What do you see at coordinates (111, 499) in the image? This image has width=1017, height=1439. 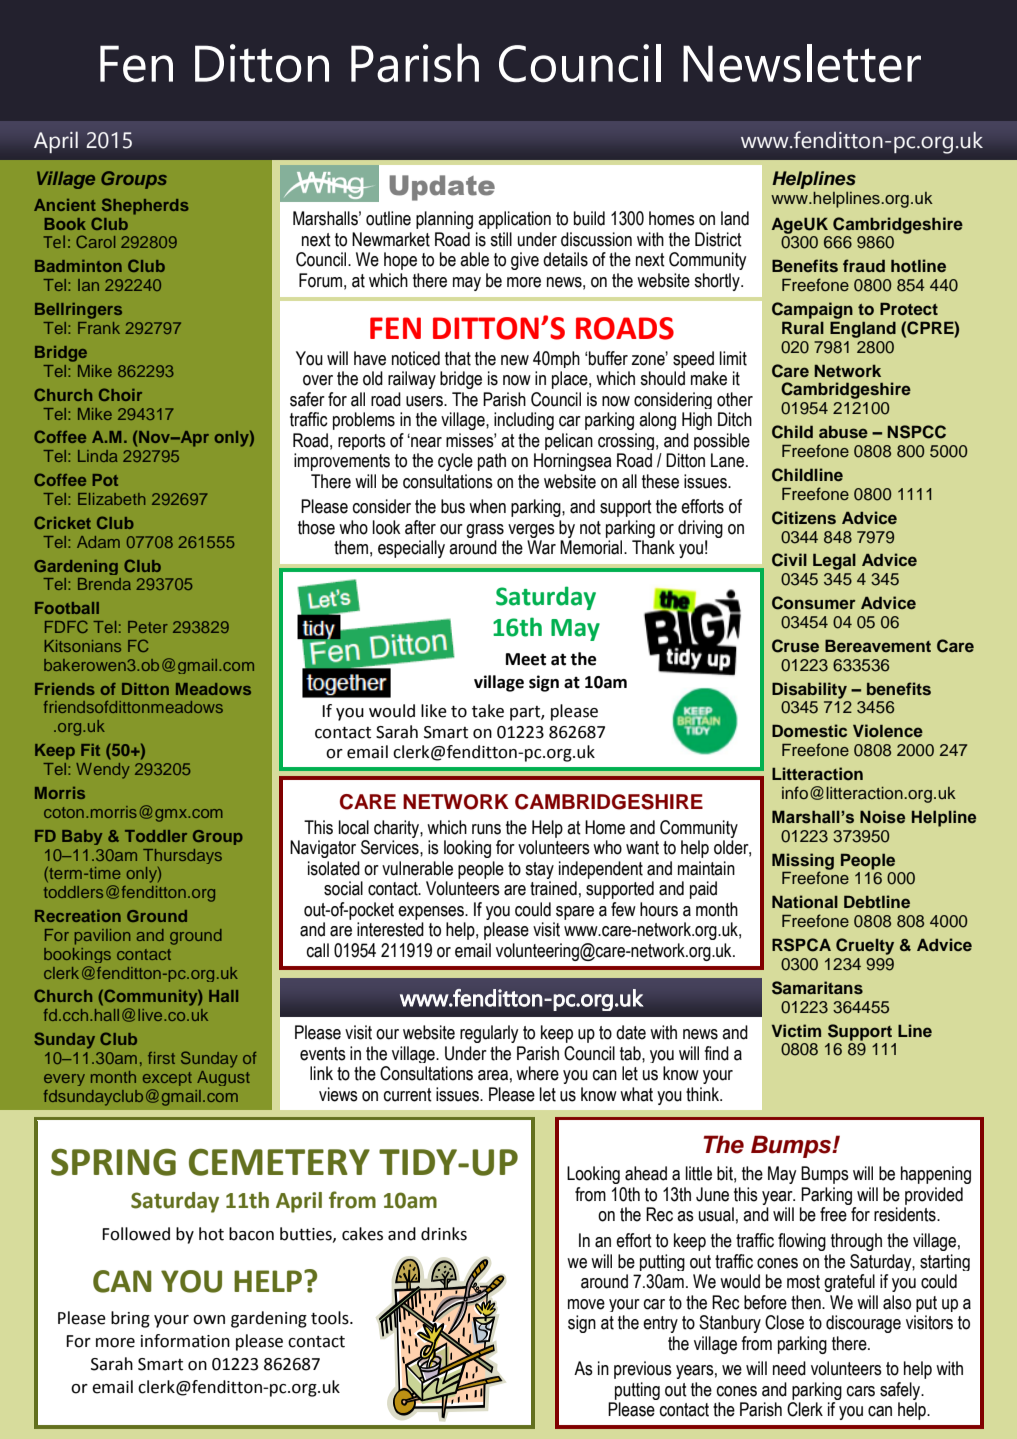 I see `Elizabeth` at bounding box center [111, 499].
